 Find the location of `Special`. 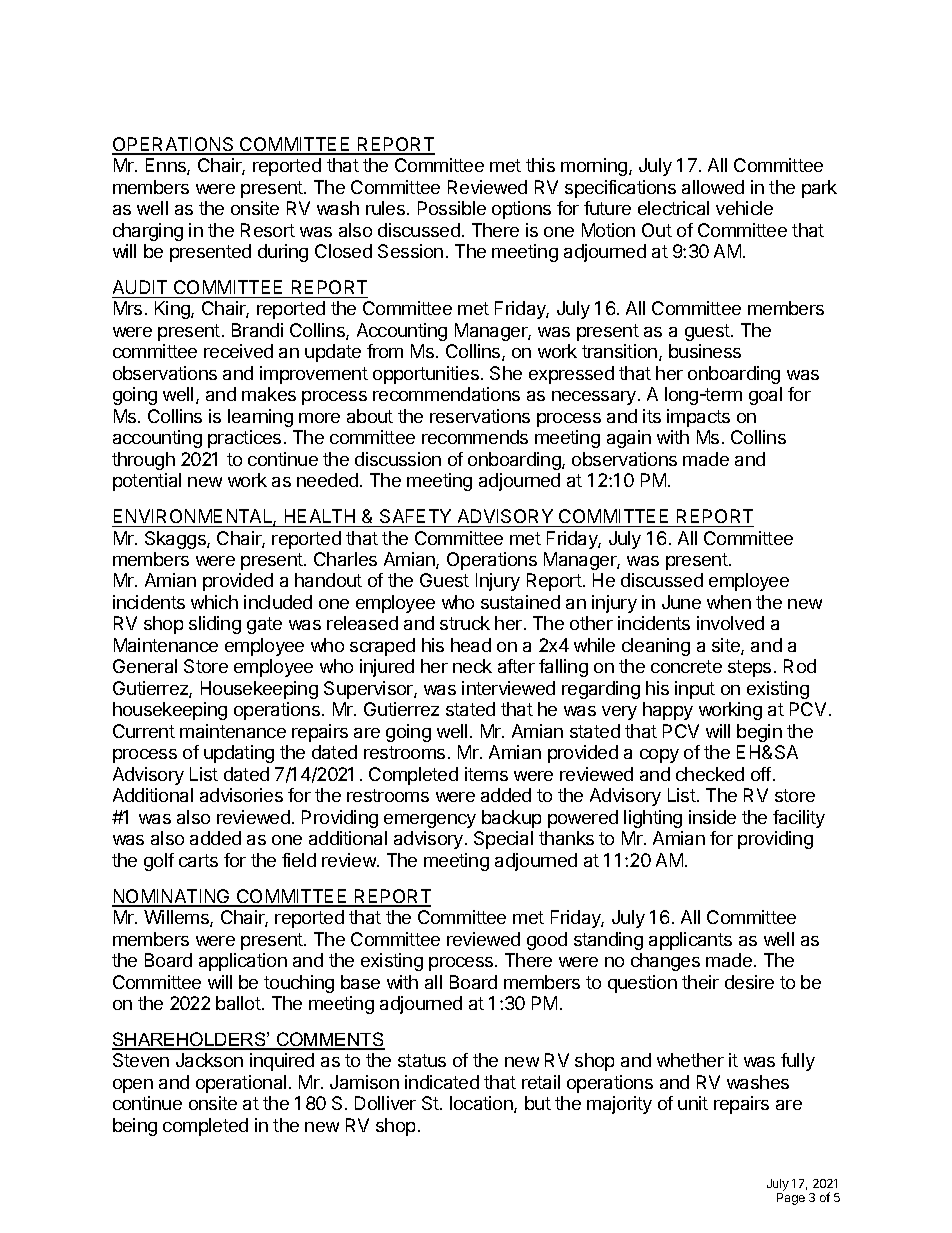

Special is located at coordinates (503, 840).
